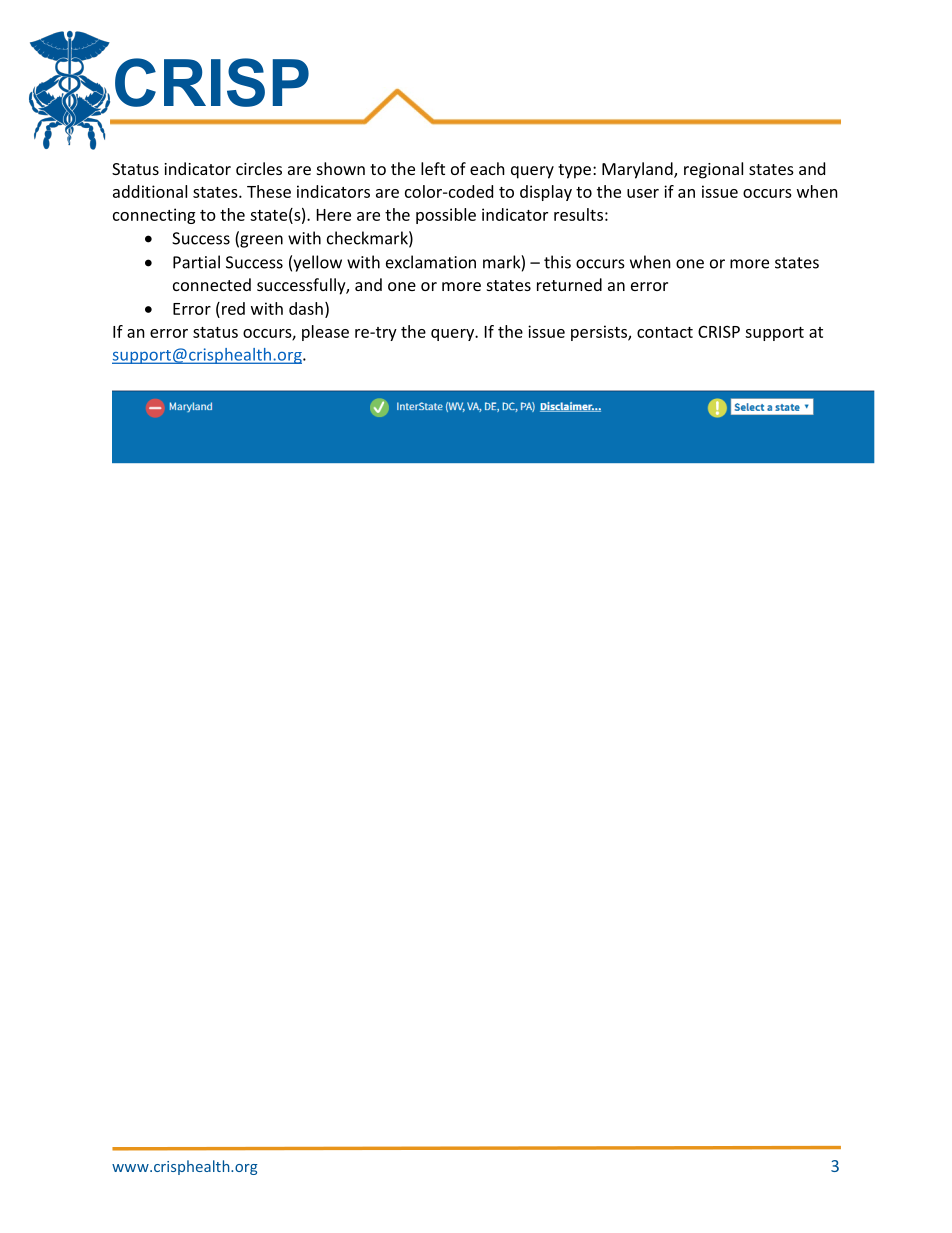 The height and width of the screenshot is (1233, 952). What do you see at coordinates (154, 216) in the screenshot?
I see `connecting` at bounding box center [154, 216].
